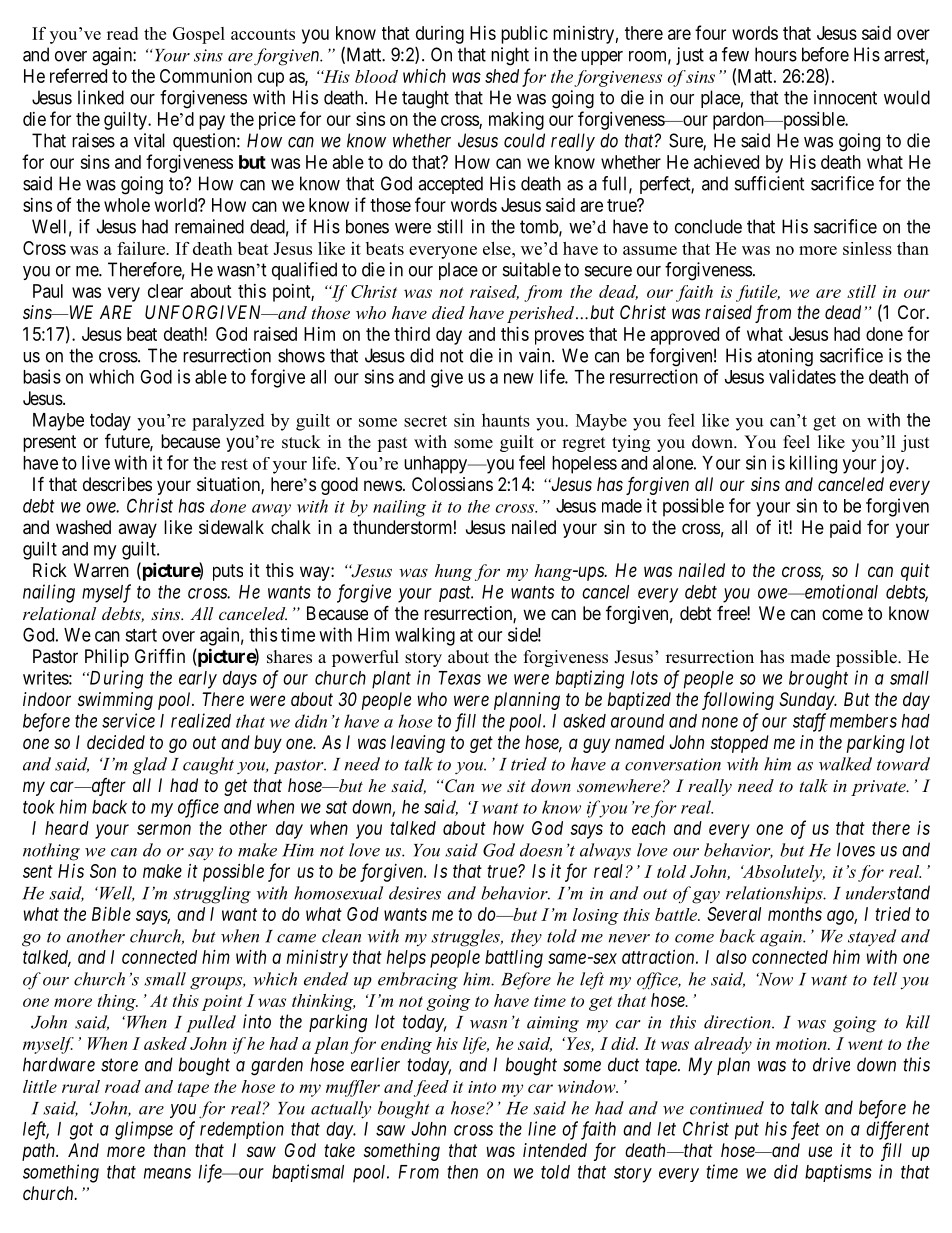 The image size is (952, 1233). Describe the element at coordinates (510, 56) in the image. I see `night` at that location.
